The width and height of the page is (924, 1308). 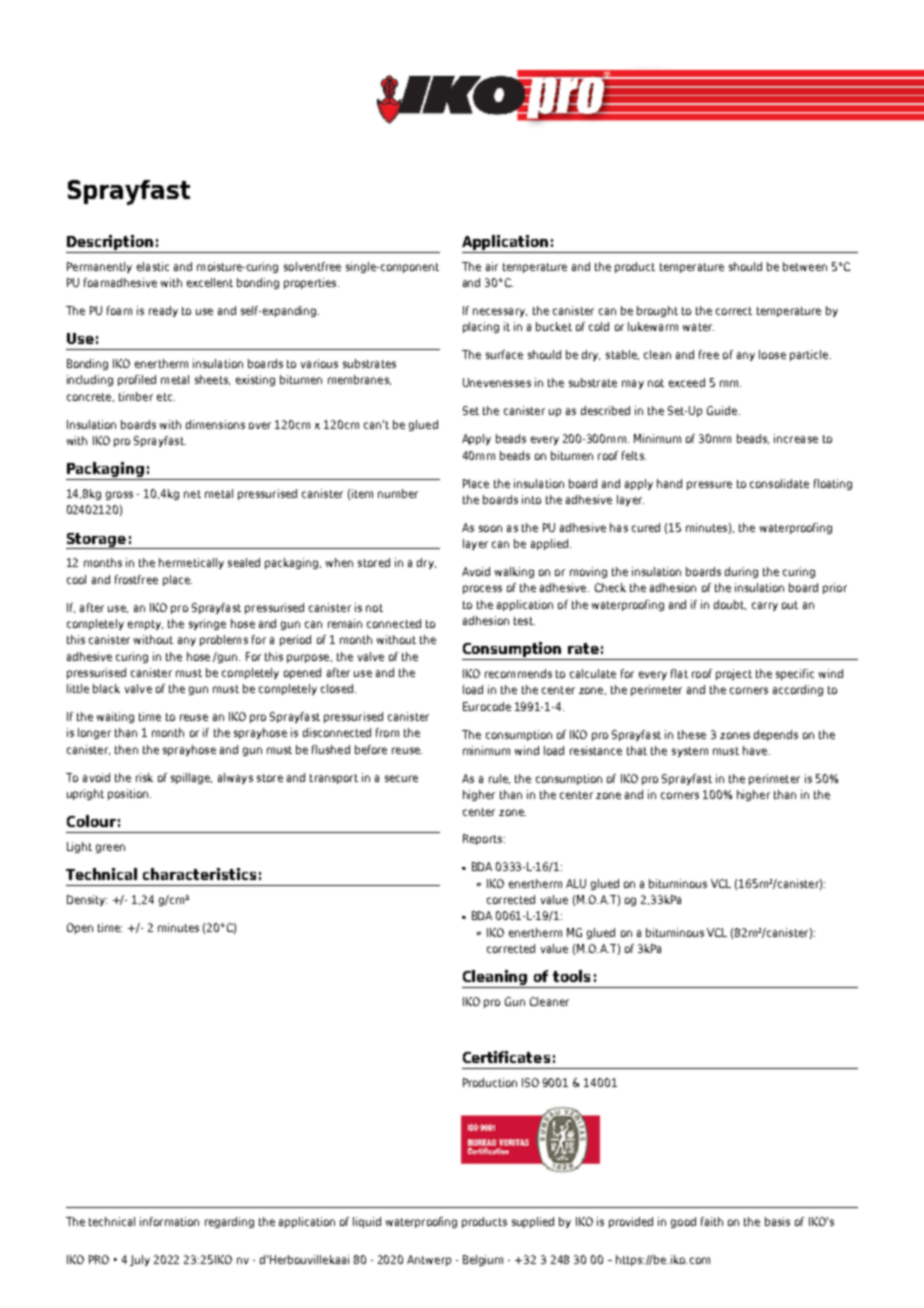 I want to click on air, so click(x=492, y=266).
